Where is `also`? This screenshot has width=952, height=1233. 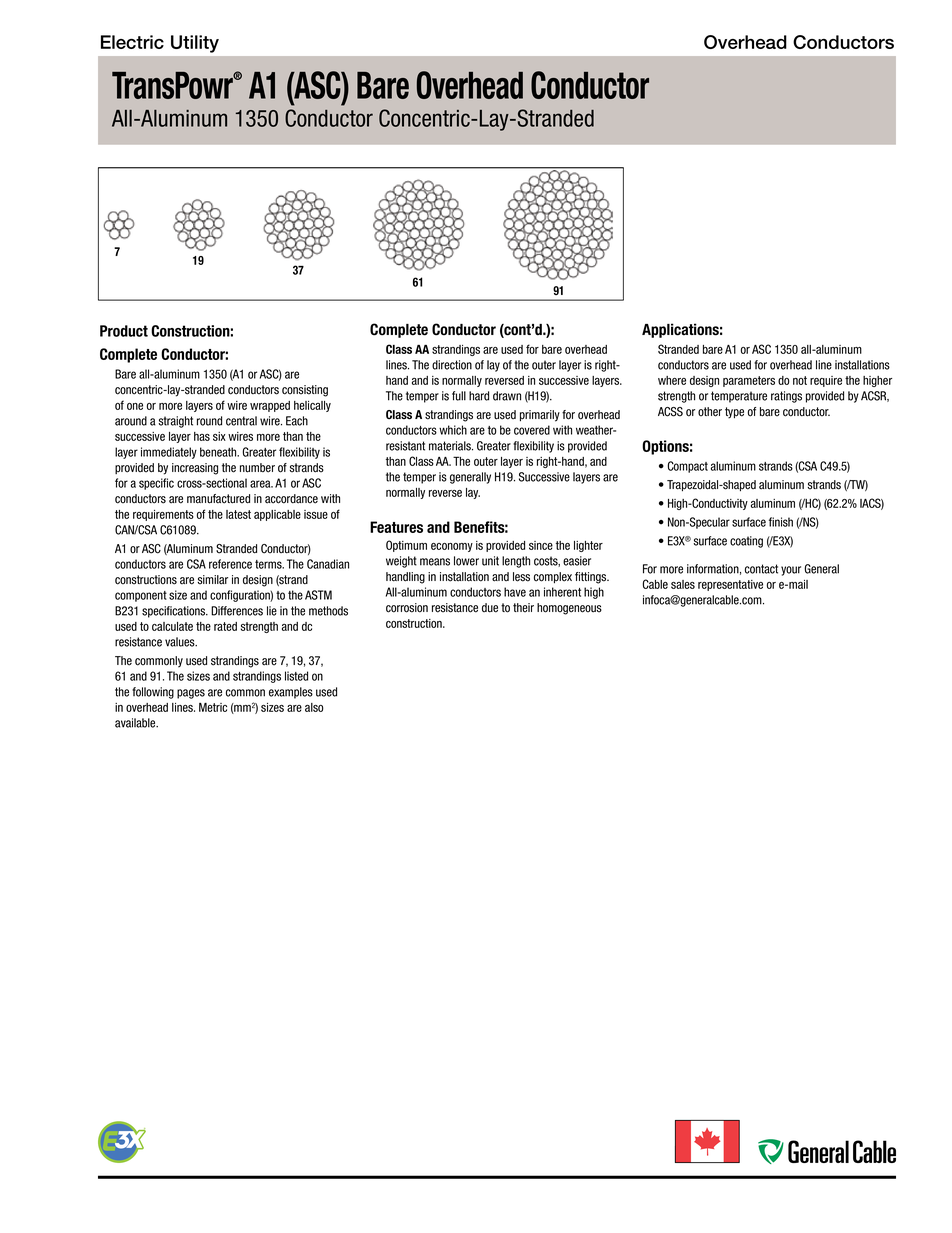 also is located at coordinates (314, 707).
